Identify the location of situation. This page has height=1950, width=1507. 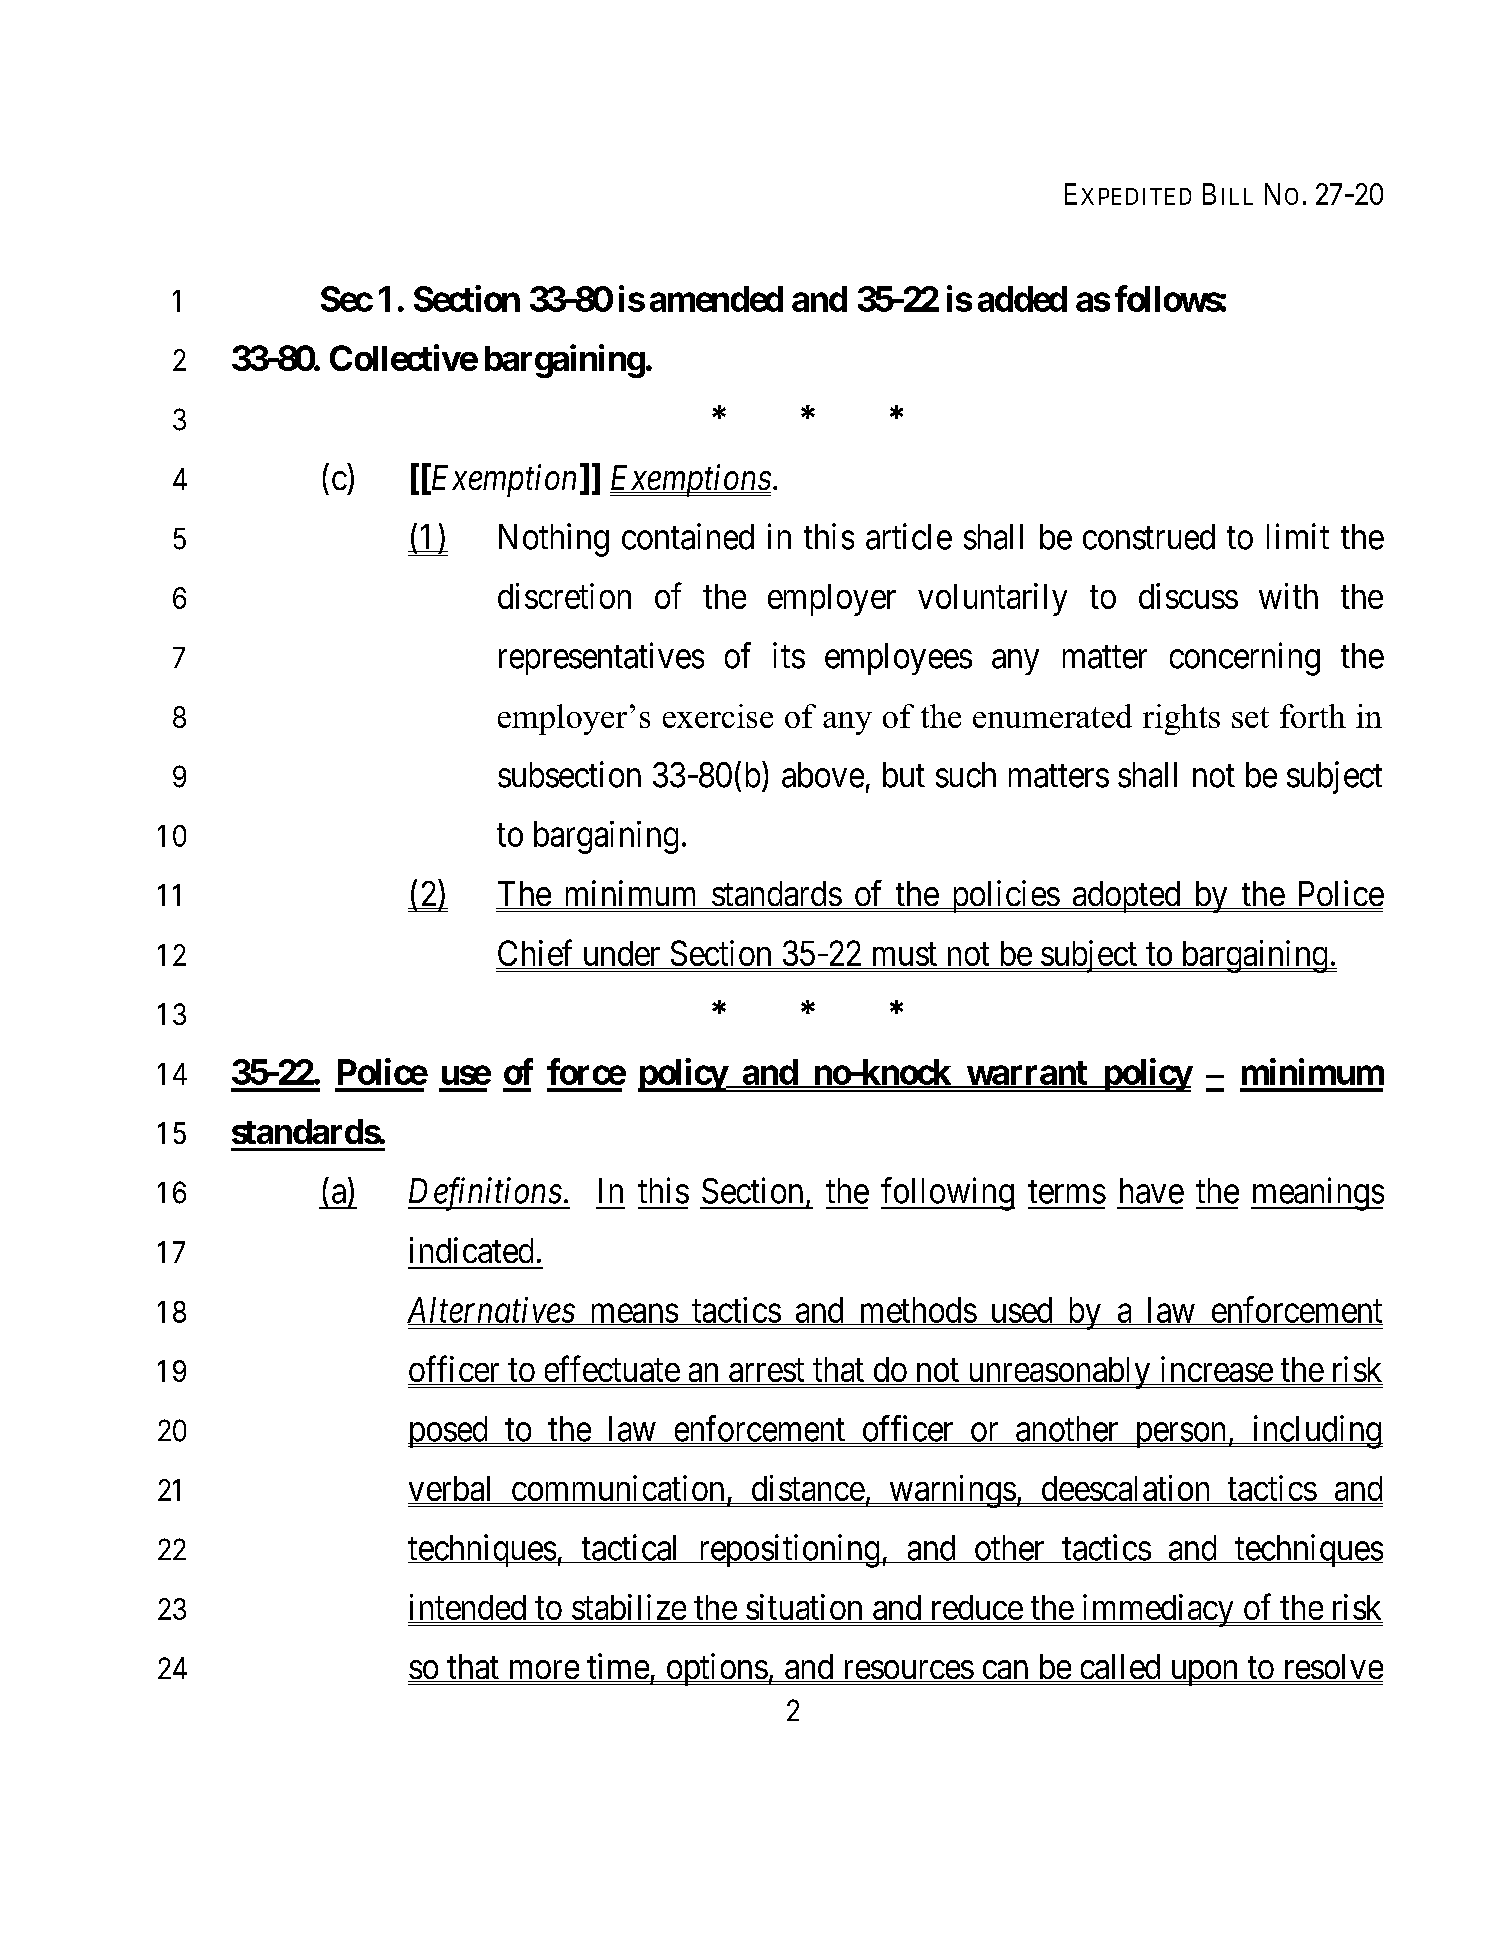
(804, 1607).
